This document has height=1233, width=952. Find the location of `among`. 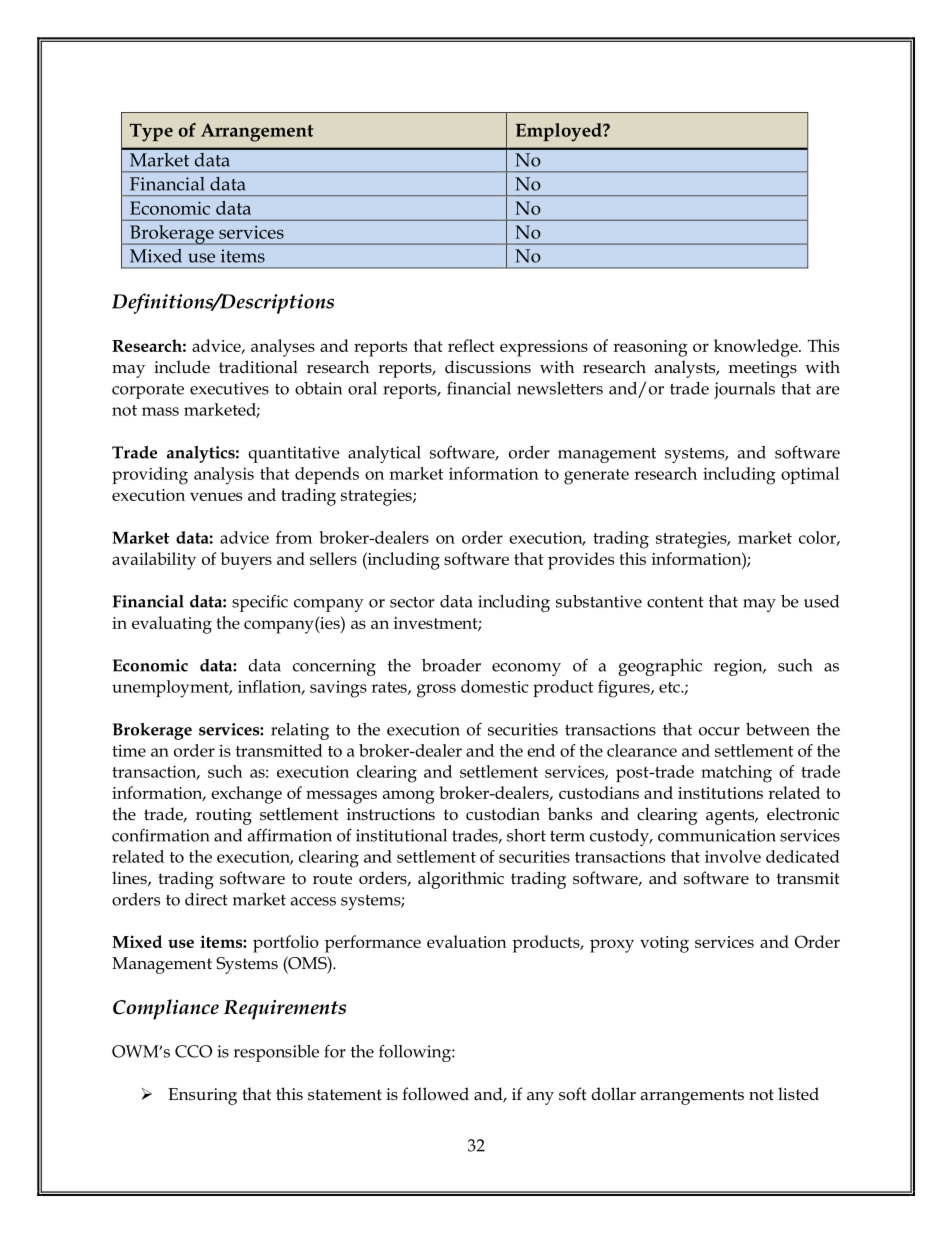

among is located at coordinates (409, 797).
